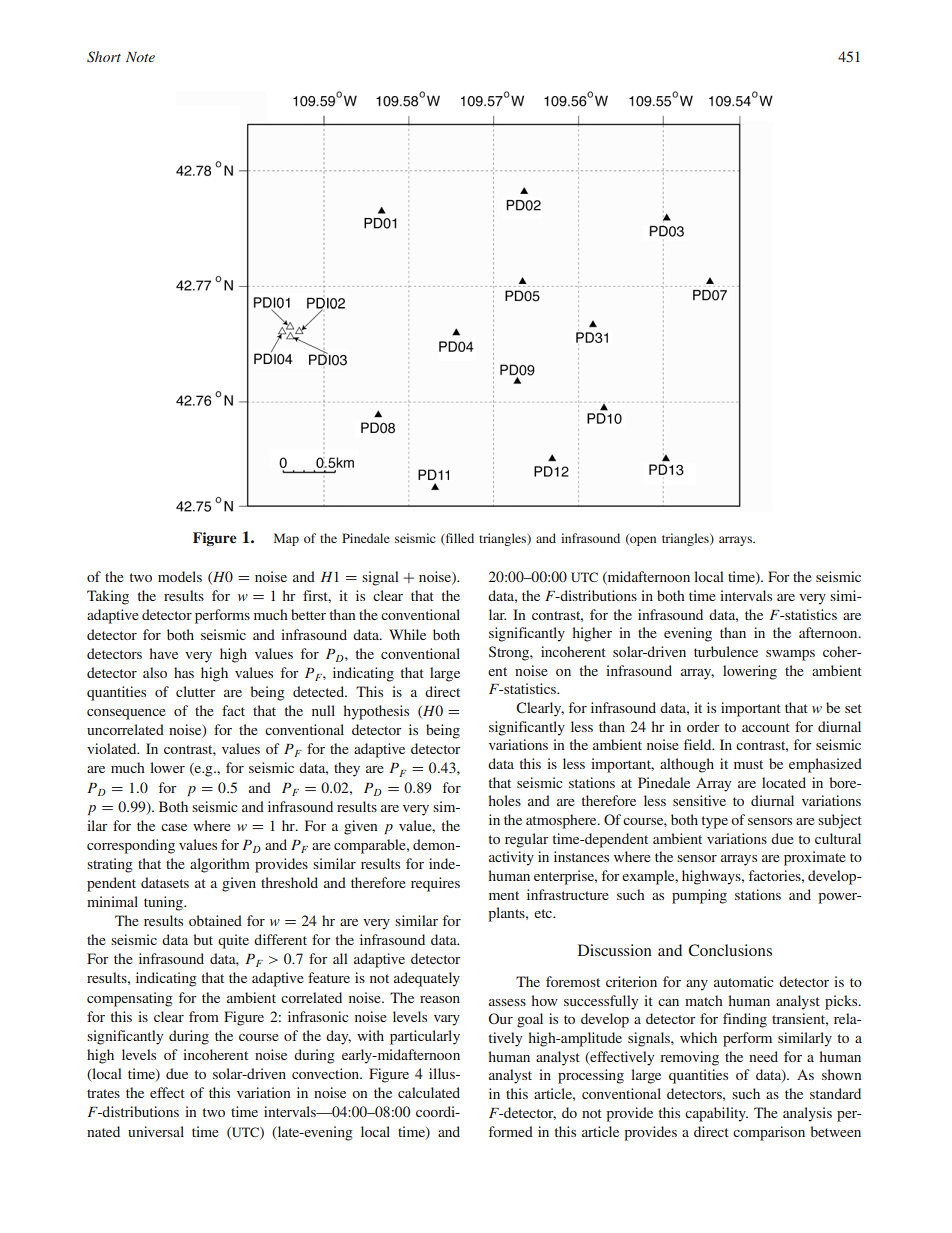  What do you see at coordinates (716, 1114) in the page?
I see `capability` at bounding box center [716, 1114].
